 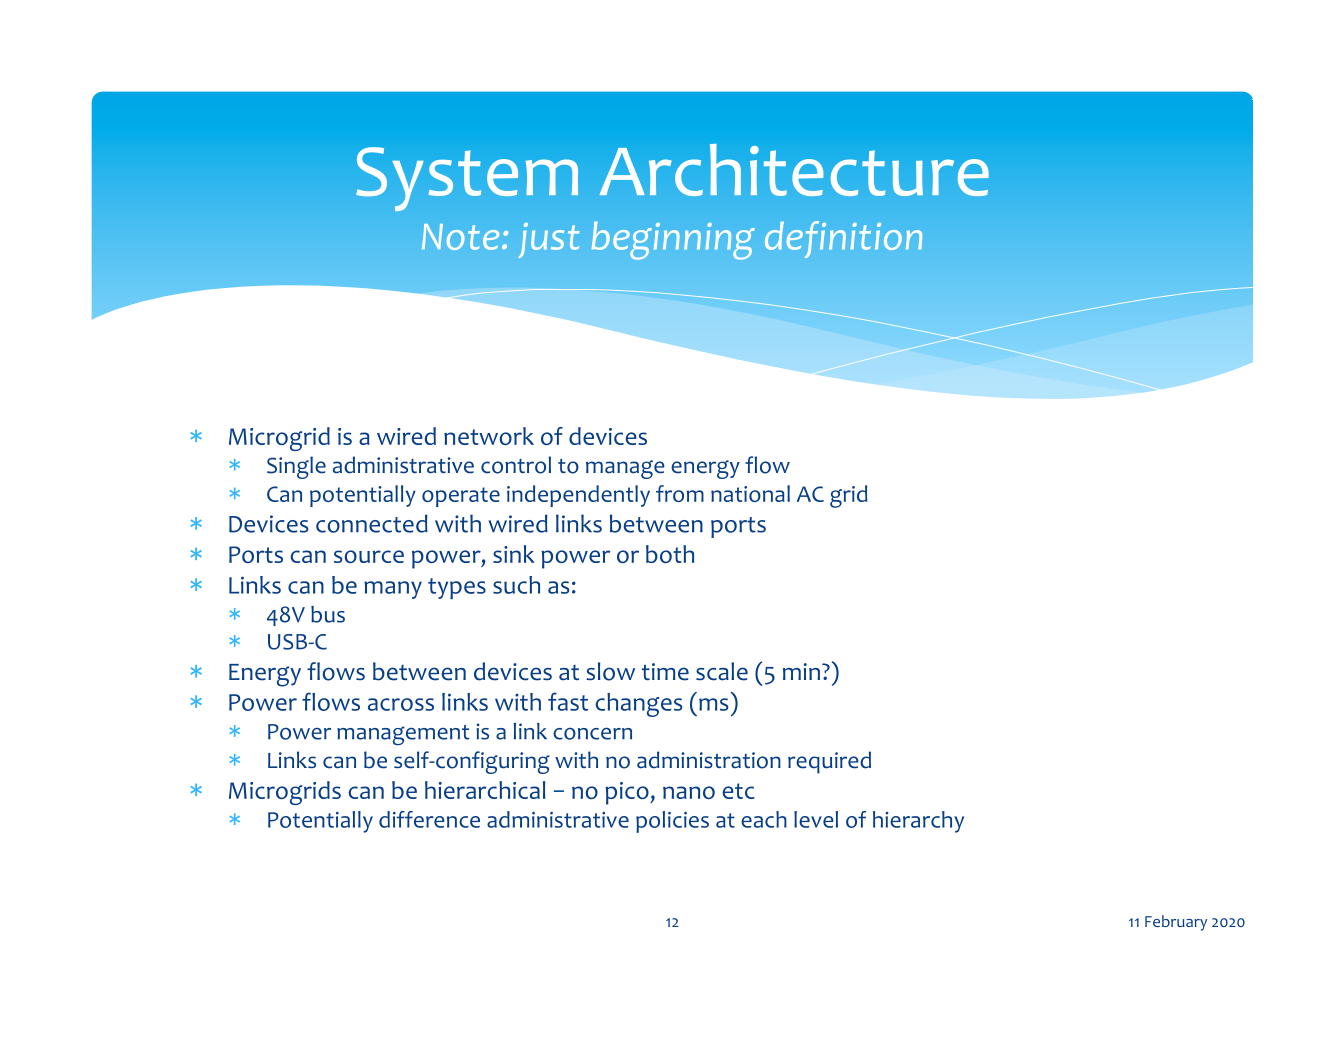 I want to click on national, so click(x=750, y=493).
